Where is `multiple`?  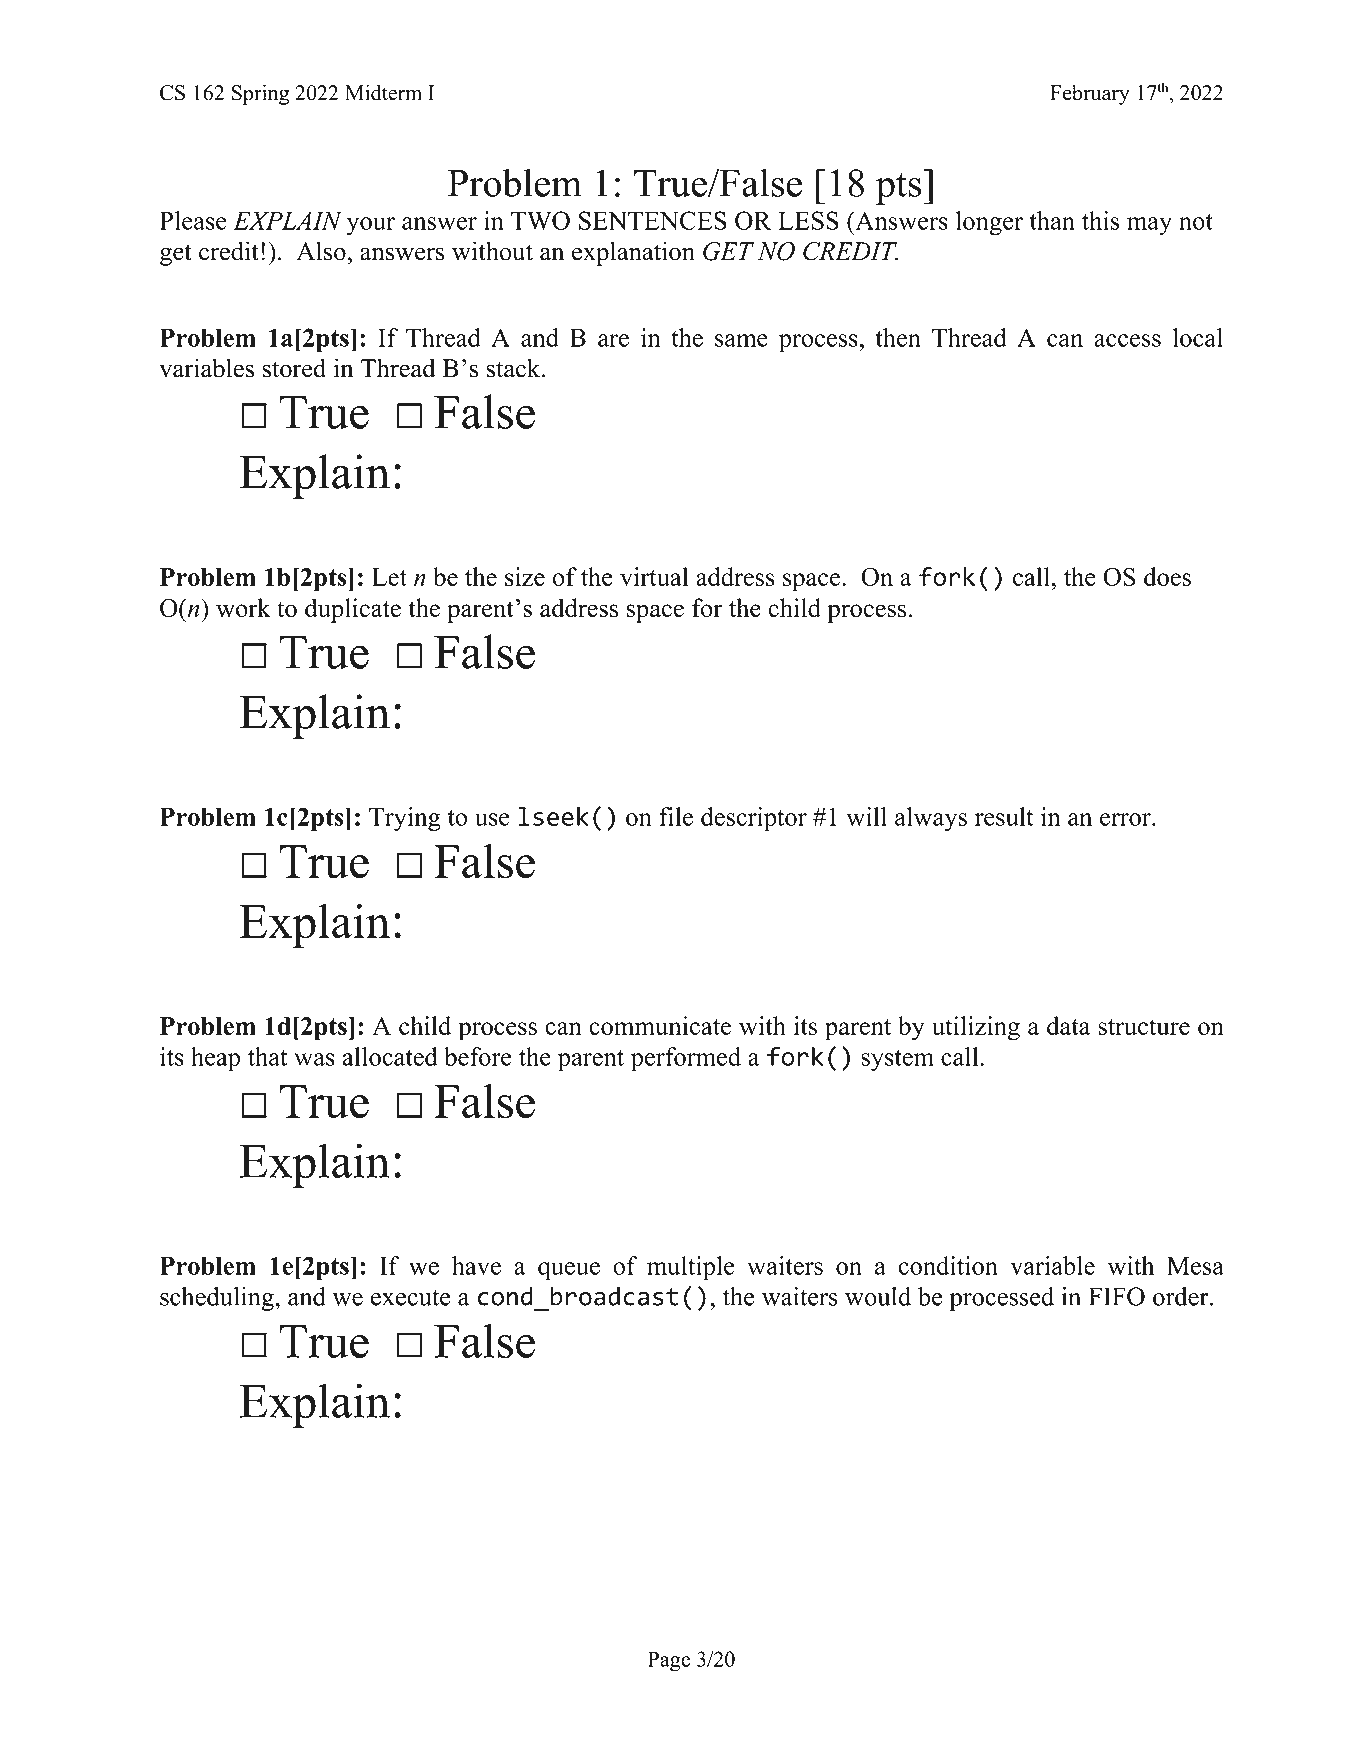 multiple is located at coordinates (691, 1268).
